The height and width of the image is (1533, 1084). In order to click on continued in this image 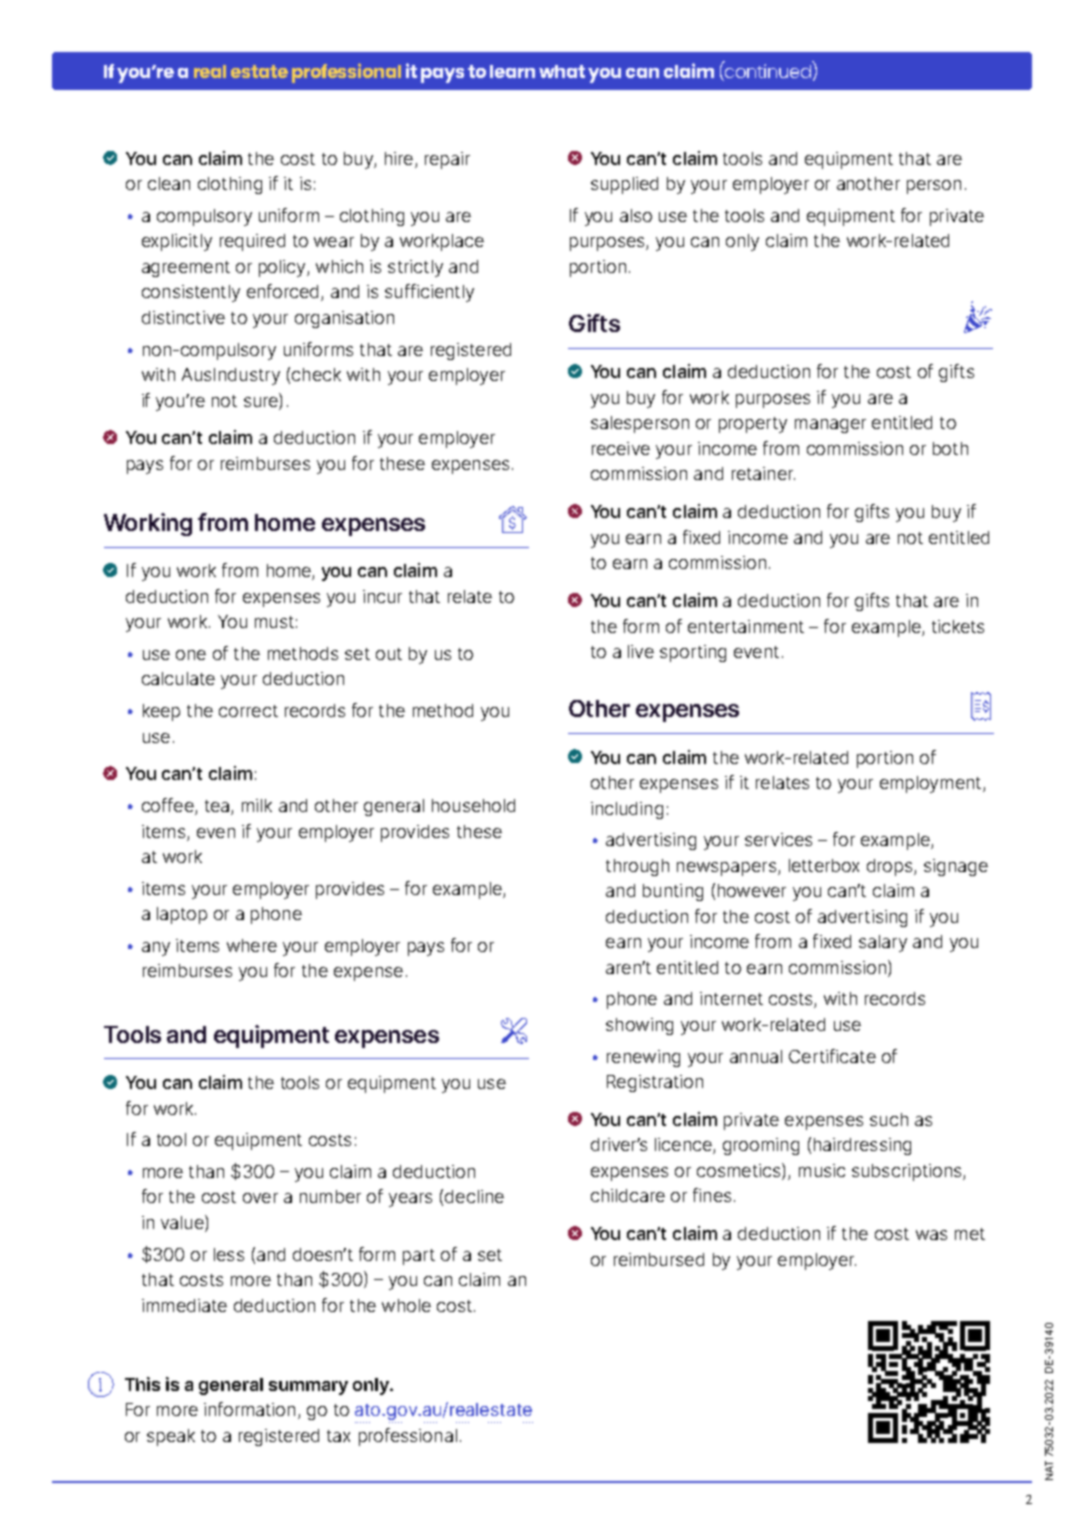, I will do `click(768, 71)`.
